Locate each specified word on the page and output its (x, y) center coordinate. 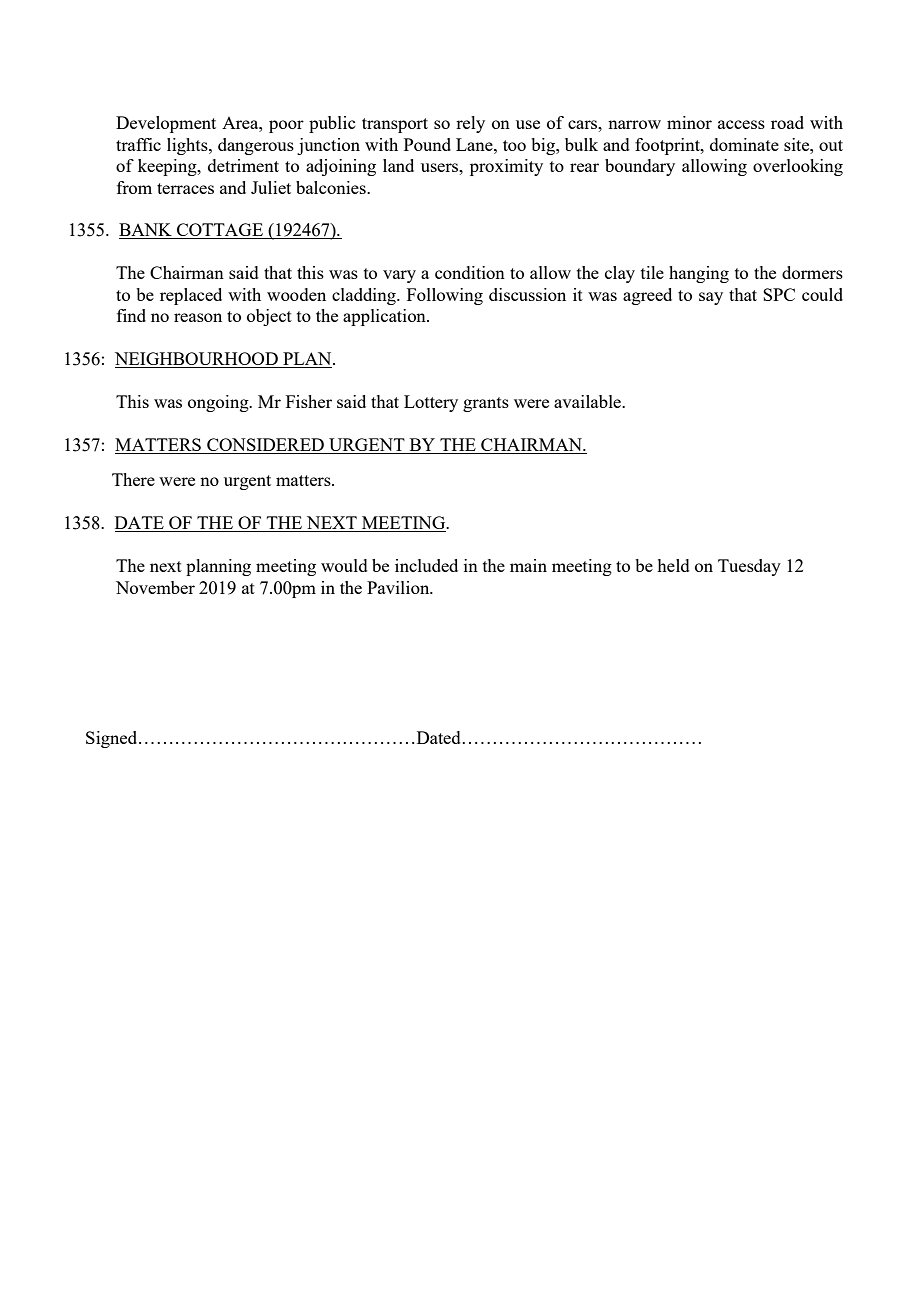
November (155, 587)
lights (188, 146)
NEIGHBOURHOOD (197, 360)
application (385, 317)
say (711, 298)
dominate (744, 144)
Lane (475, 144)
